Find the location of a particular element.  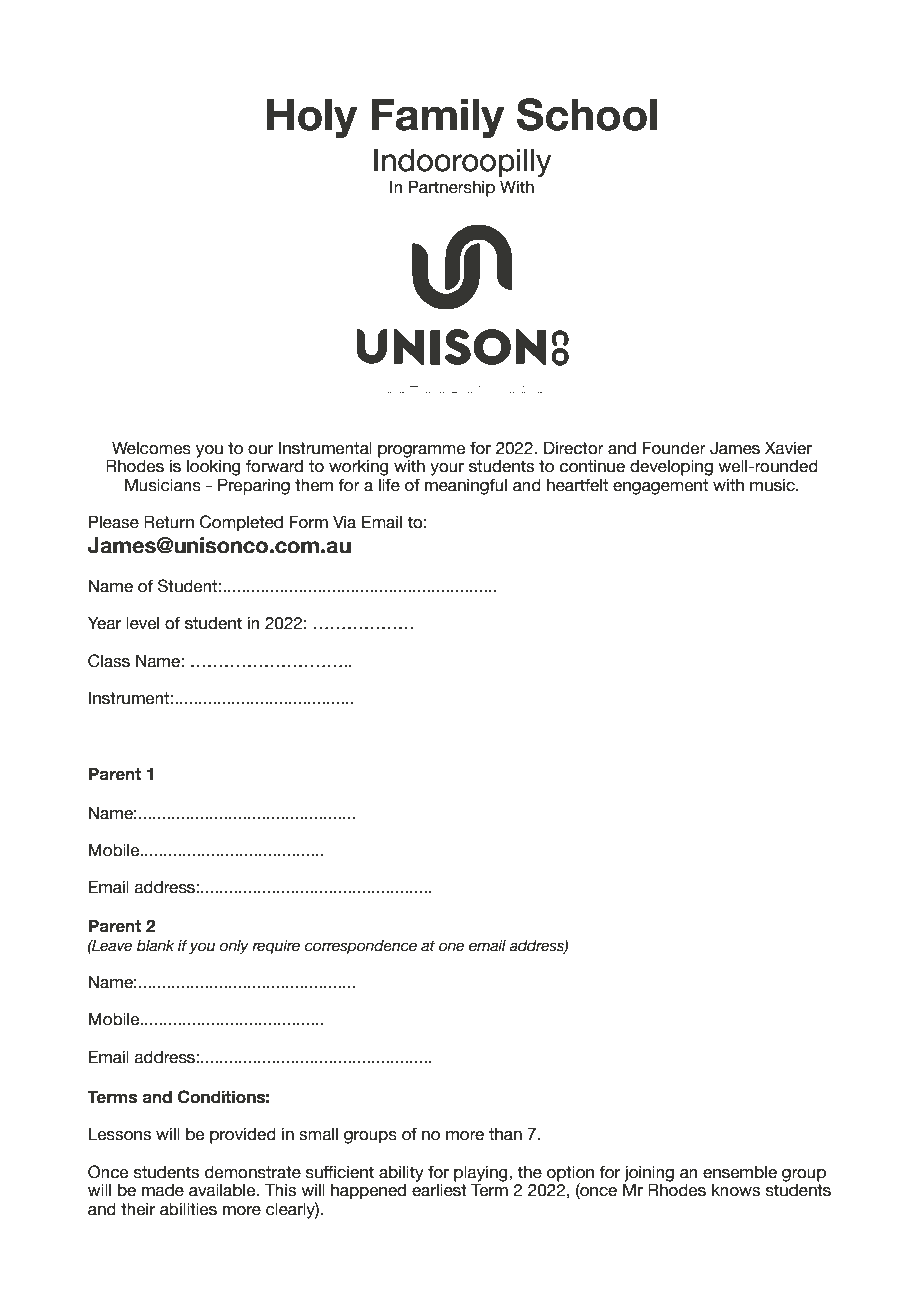

blank is located at coordinates (155, 946).
